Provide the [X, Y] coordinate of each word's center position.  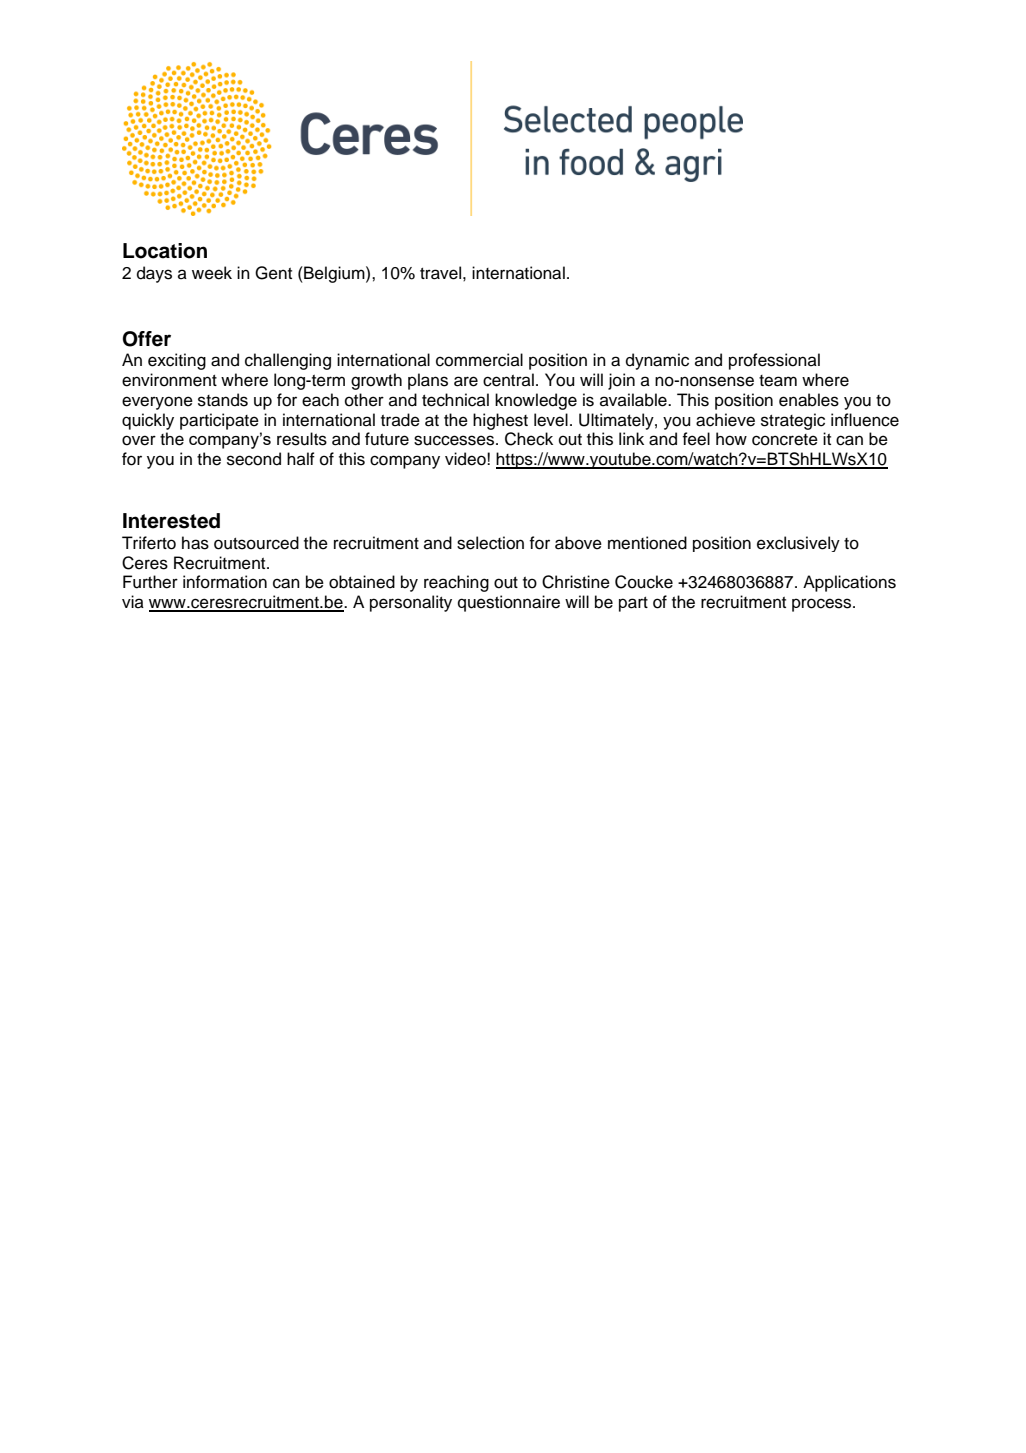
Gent [273, 273]
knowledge [536, 401]
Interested [171, 521]
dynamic [657, 361]
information [225, 582]
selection [490, 543]
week [212, 273]
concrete [785, 440]
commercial [479, 360]
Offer [147, 339]
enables [809, 400]
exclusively [798, 544]
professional [774, 361]
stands [223, 400]
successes [455, 440]
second [254, 459]
